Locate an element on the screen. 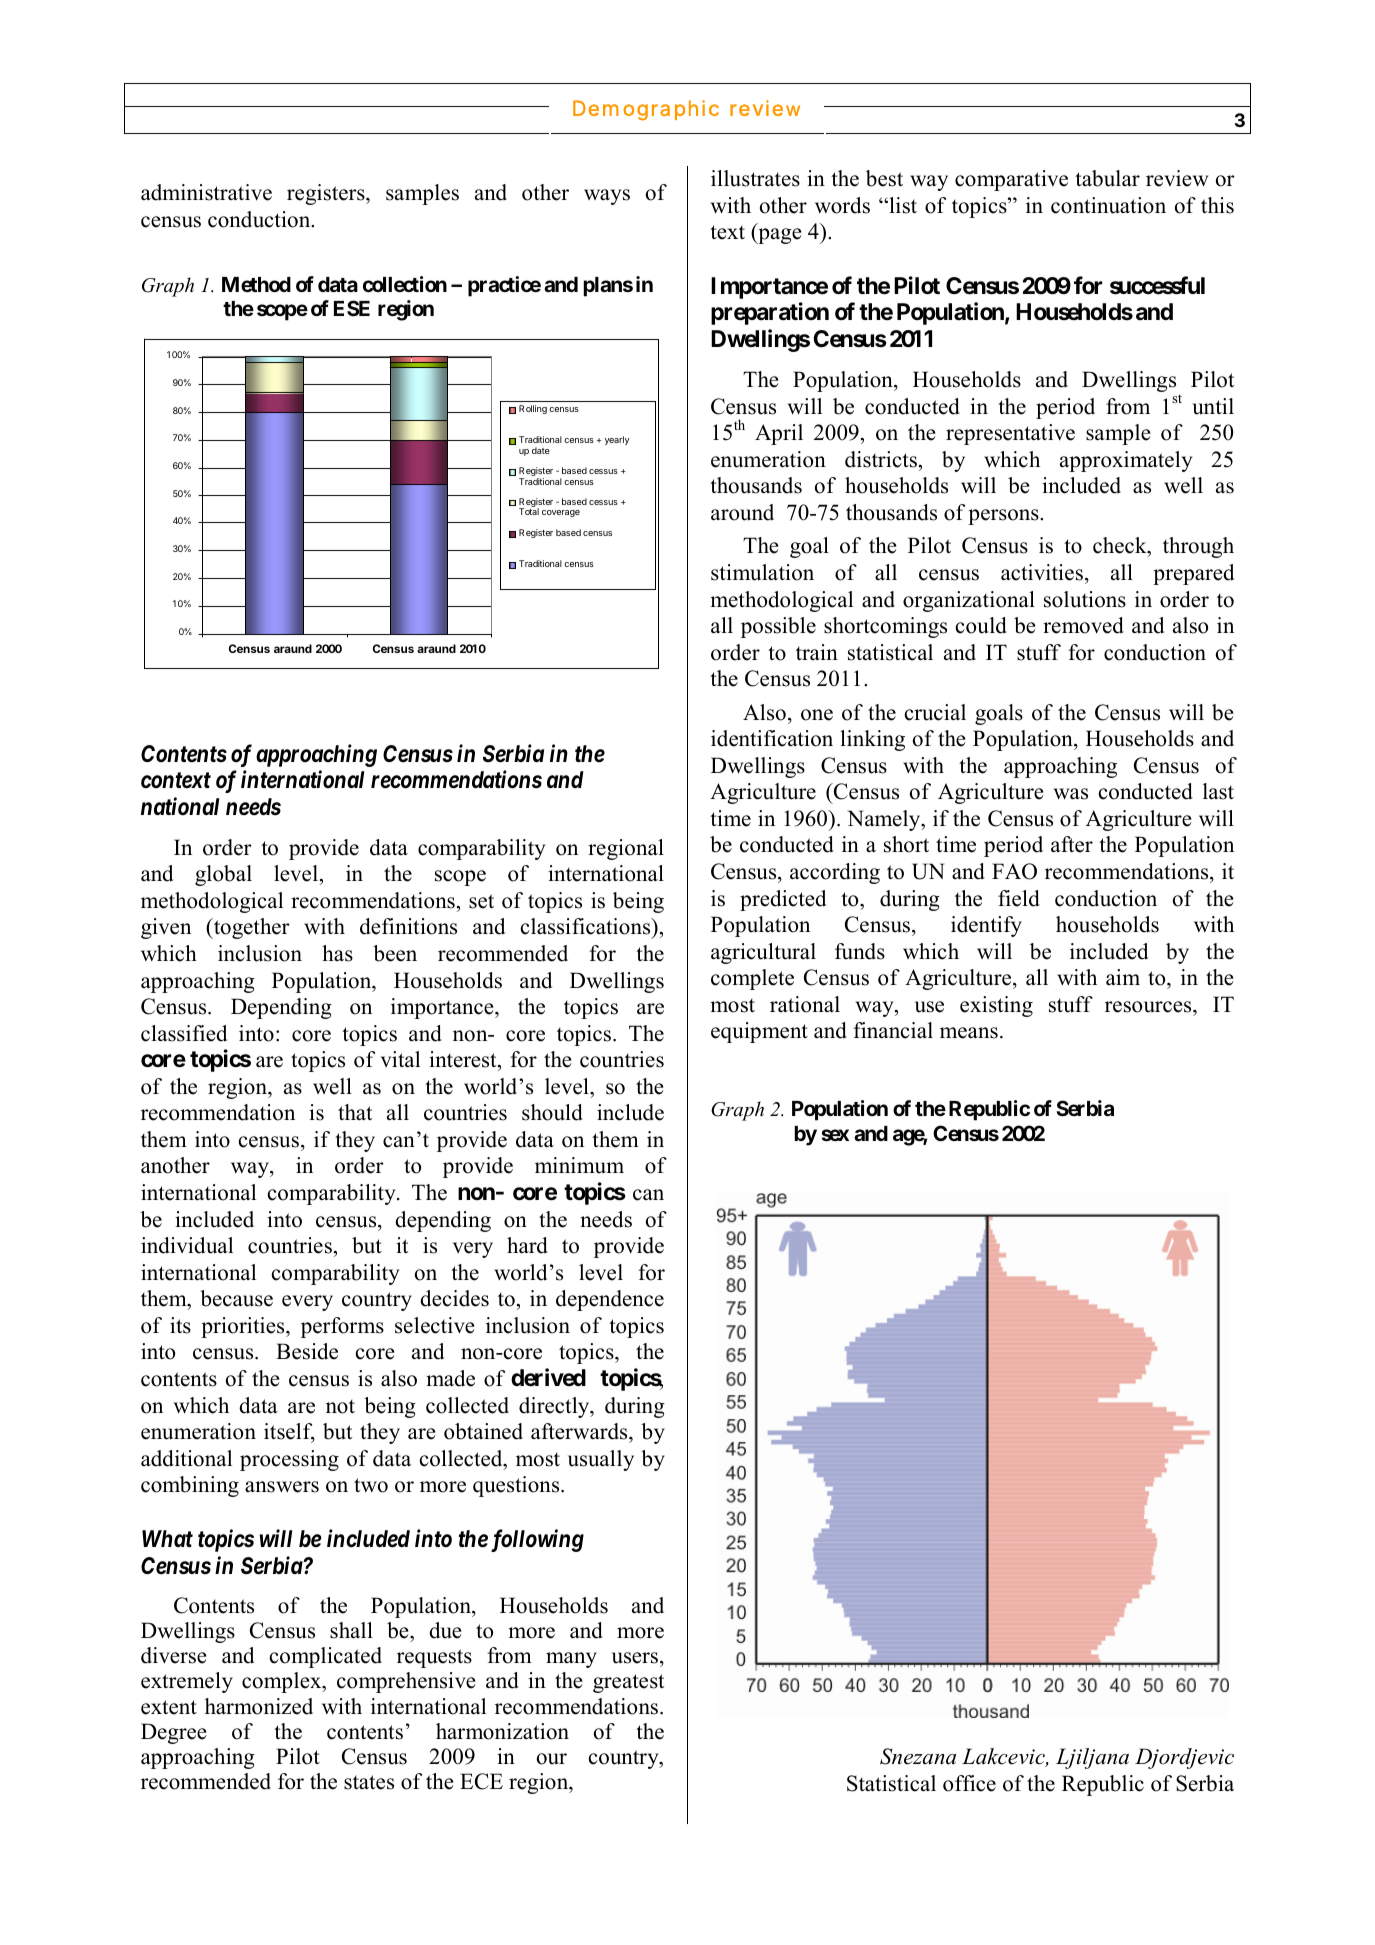 This screenshot has height=1945, width=1375. continuation is located at coordinates (1108, 205).
